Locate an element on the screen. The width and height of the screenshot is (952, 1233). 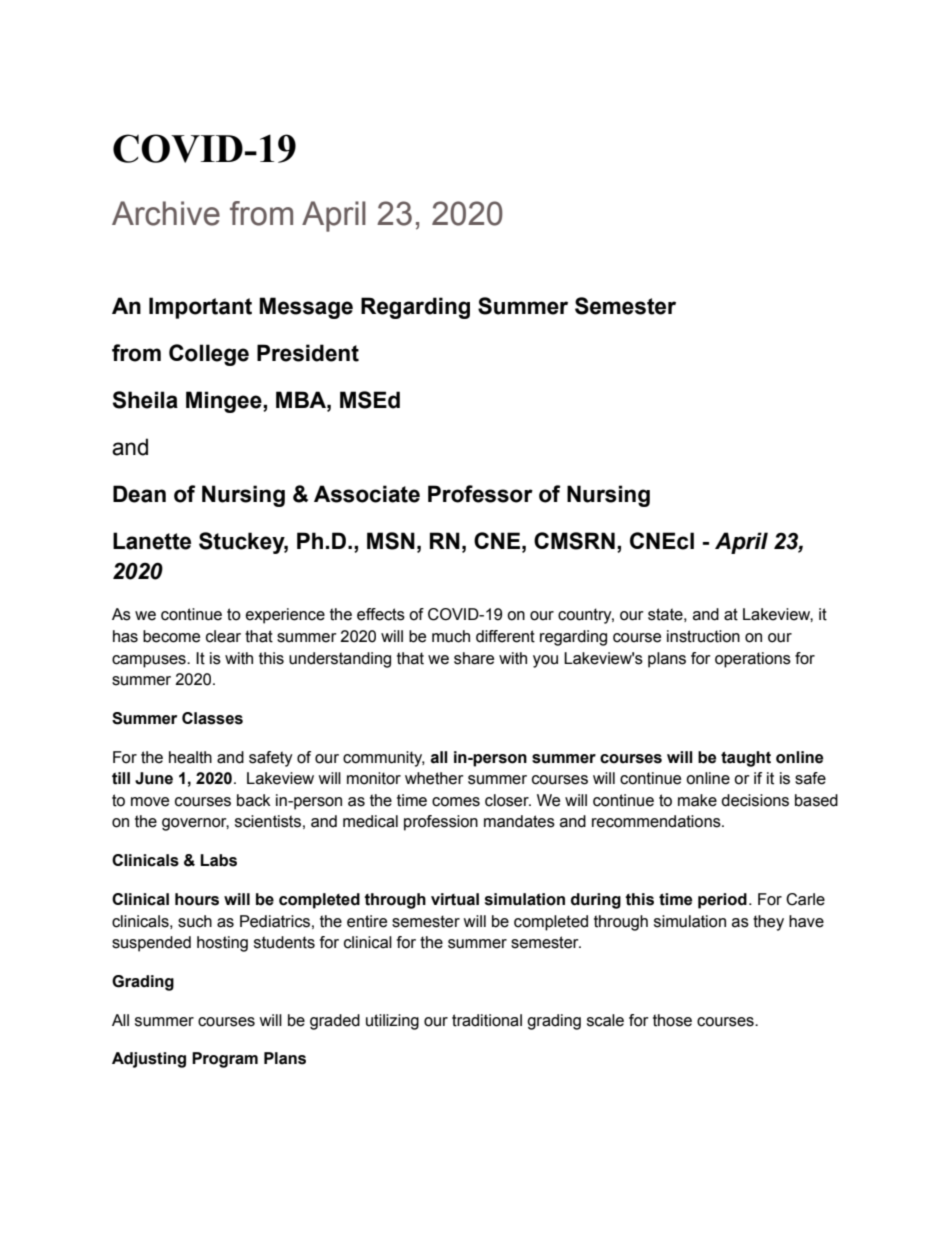
Sheila is located at coordinates (145, 400).
